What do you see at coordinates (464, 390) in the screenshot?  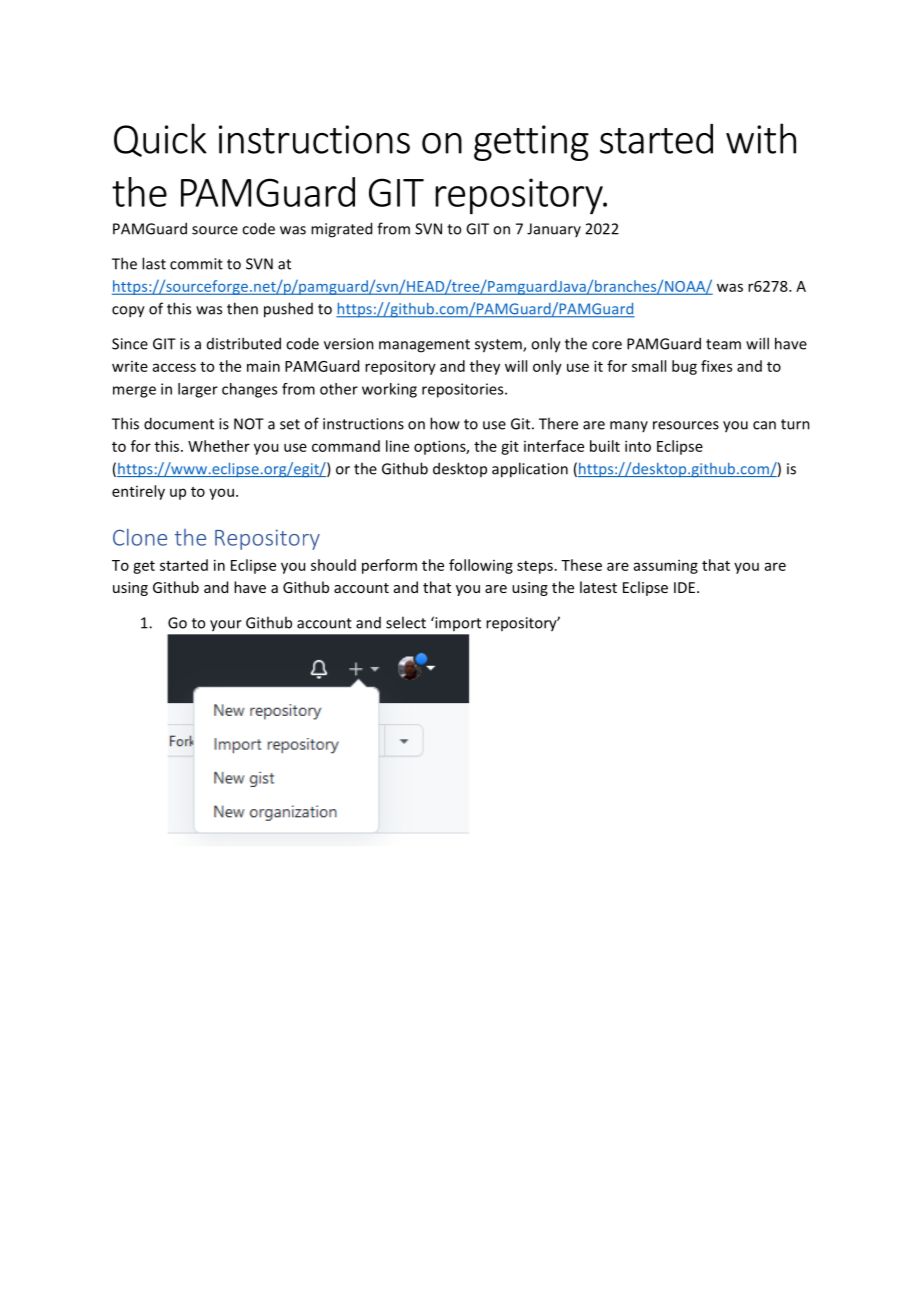 I see `repositories` at bounding box center [464, 390].
